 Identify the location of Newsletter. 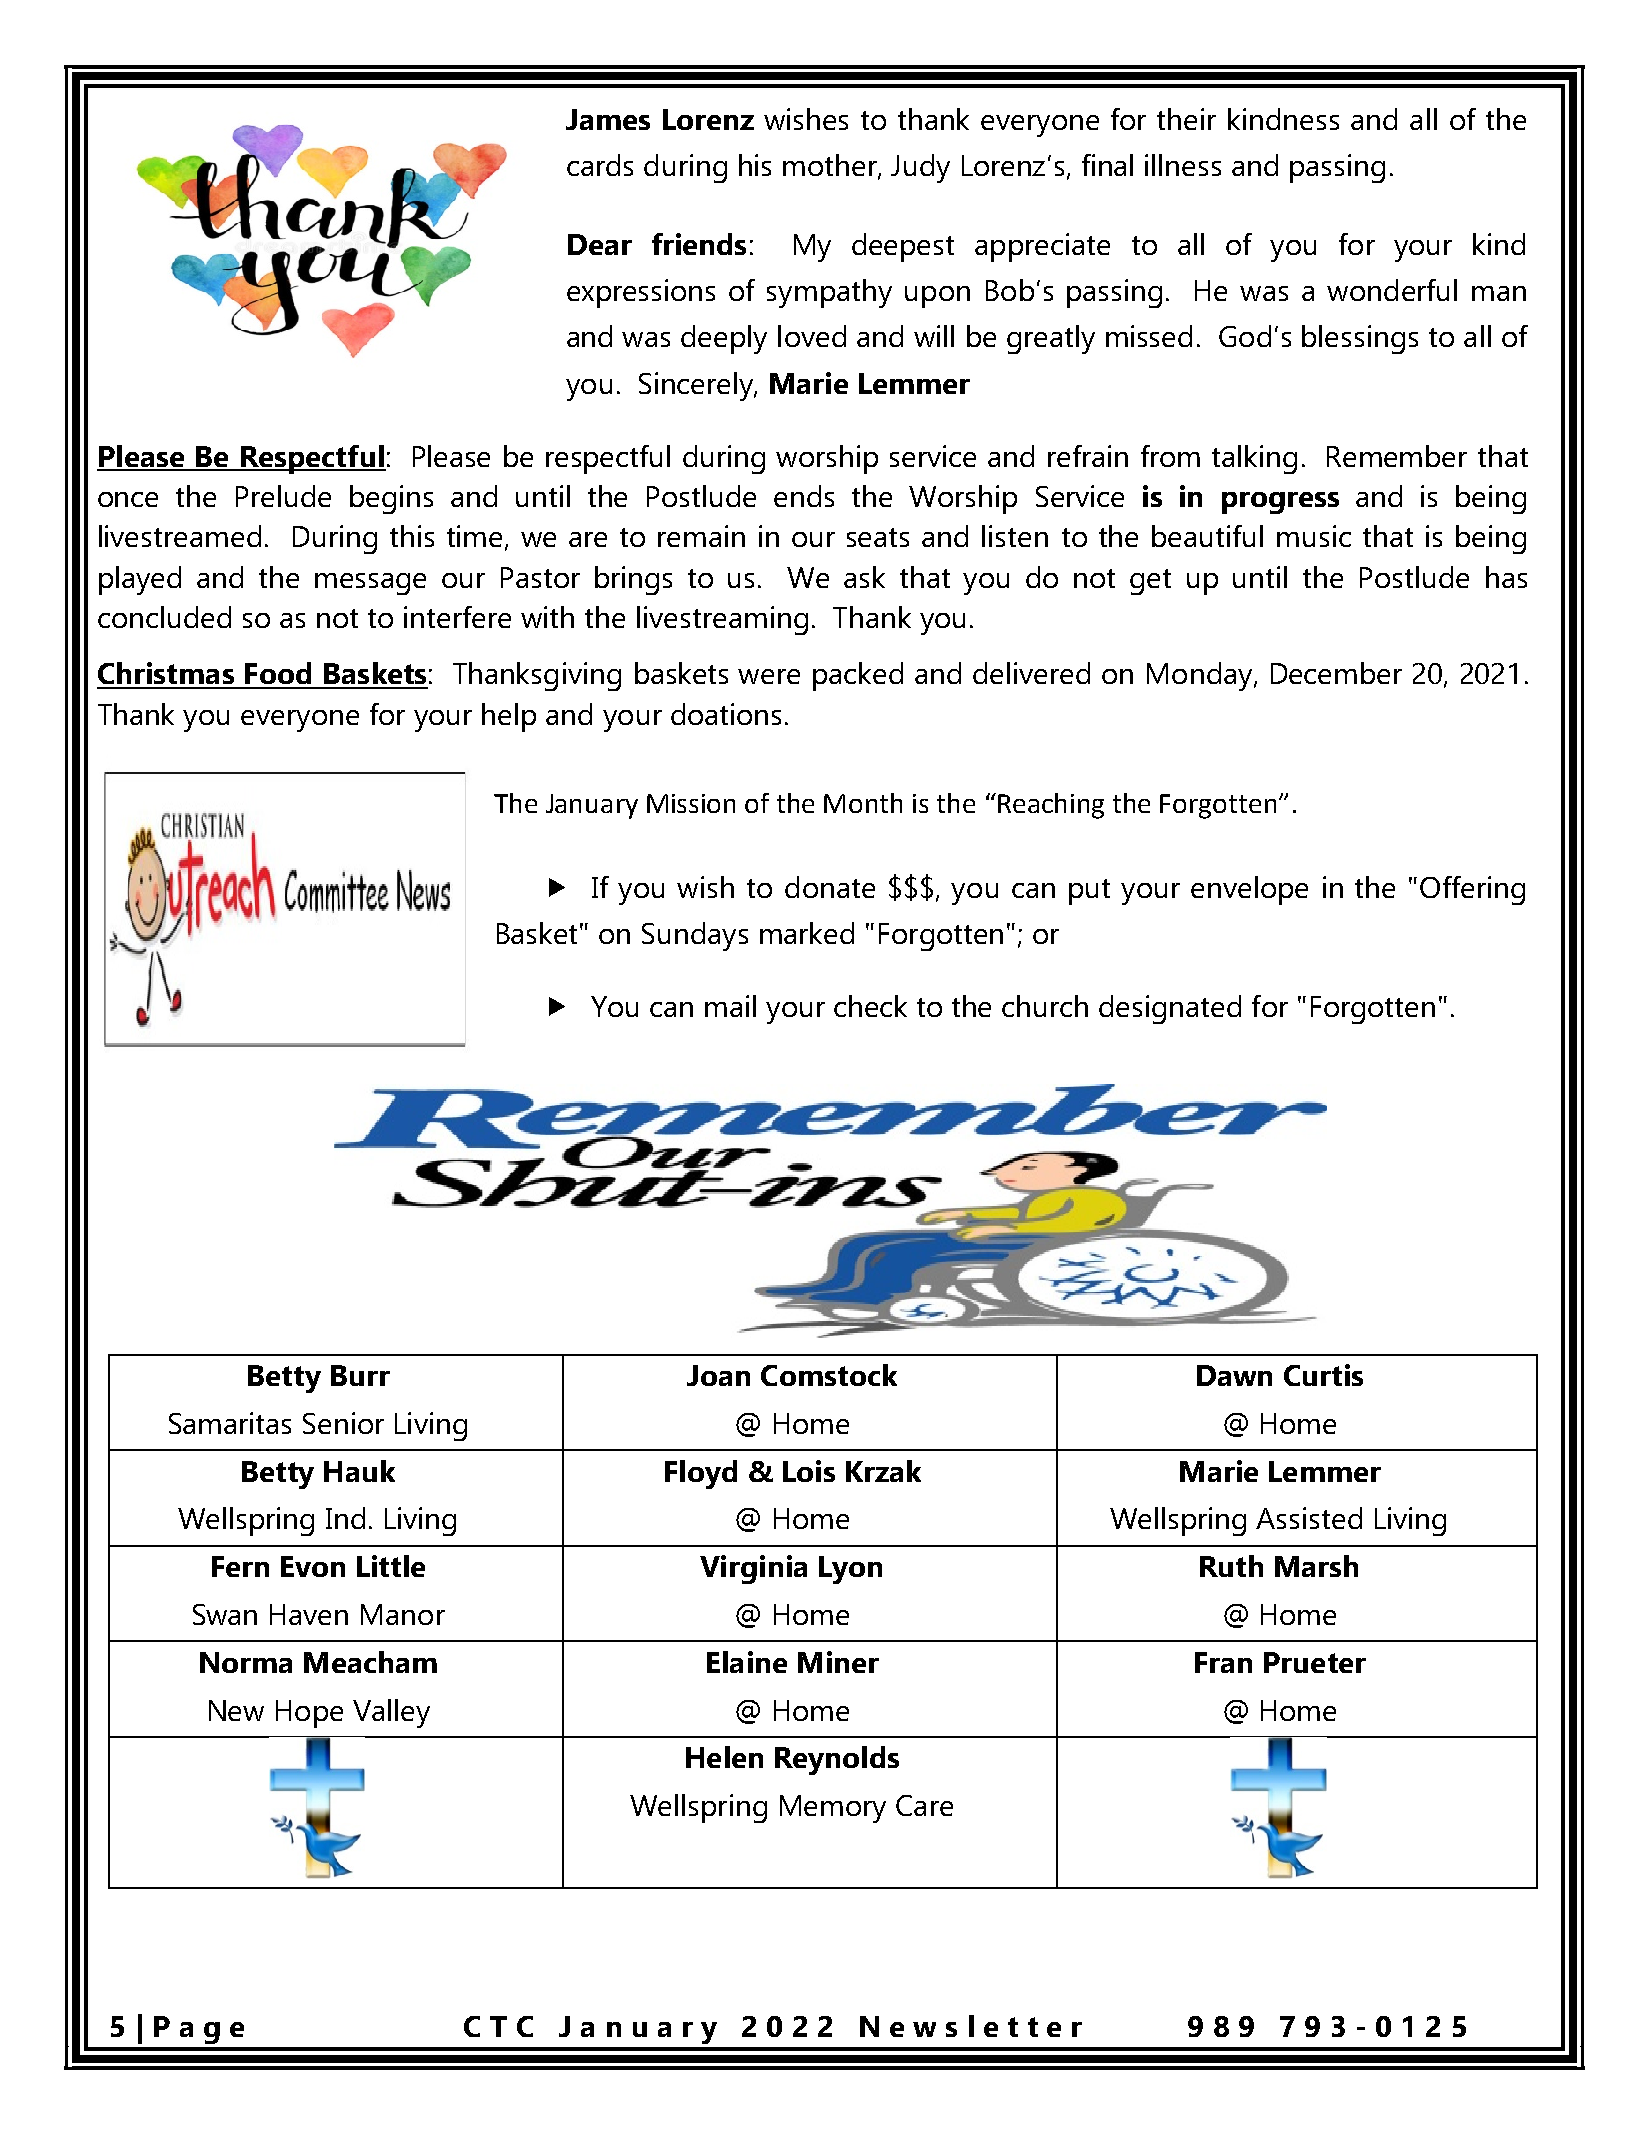
(971, 2026).
